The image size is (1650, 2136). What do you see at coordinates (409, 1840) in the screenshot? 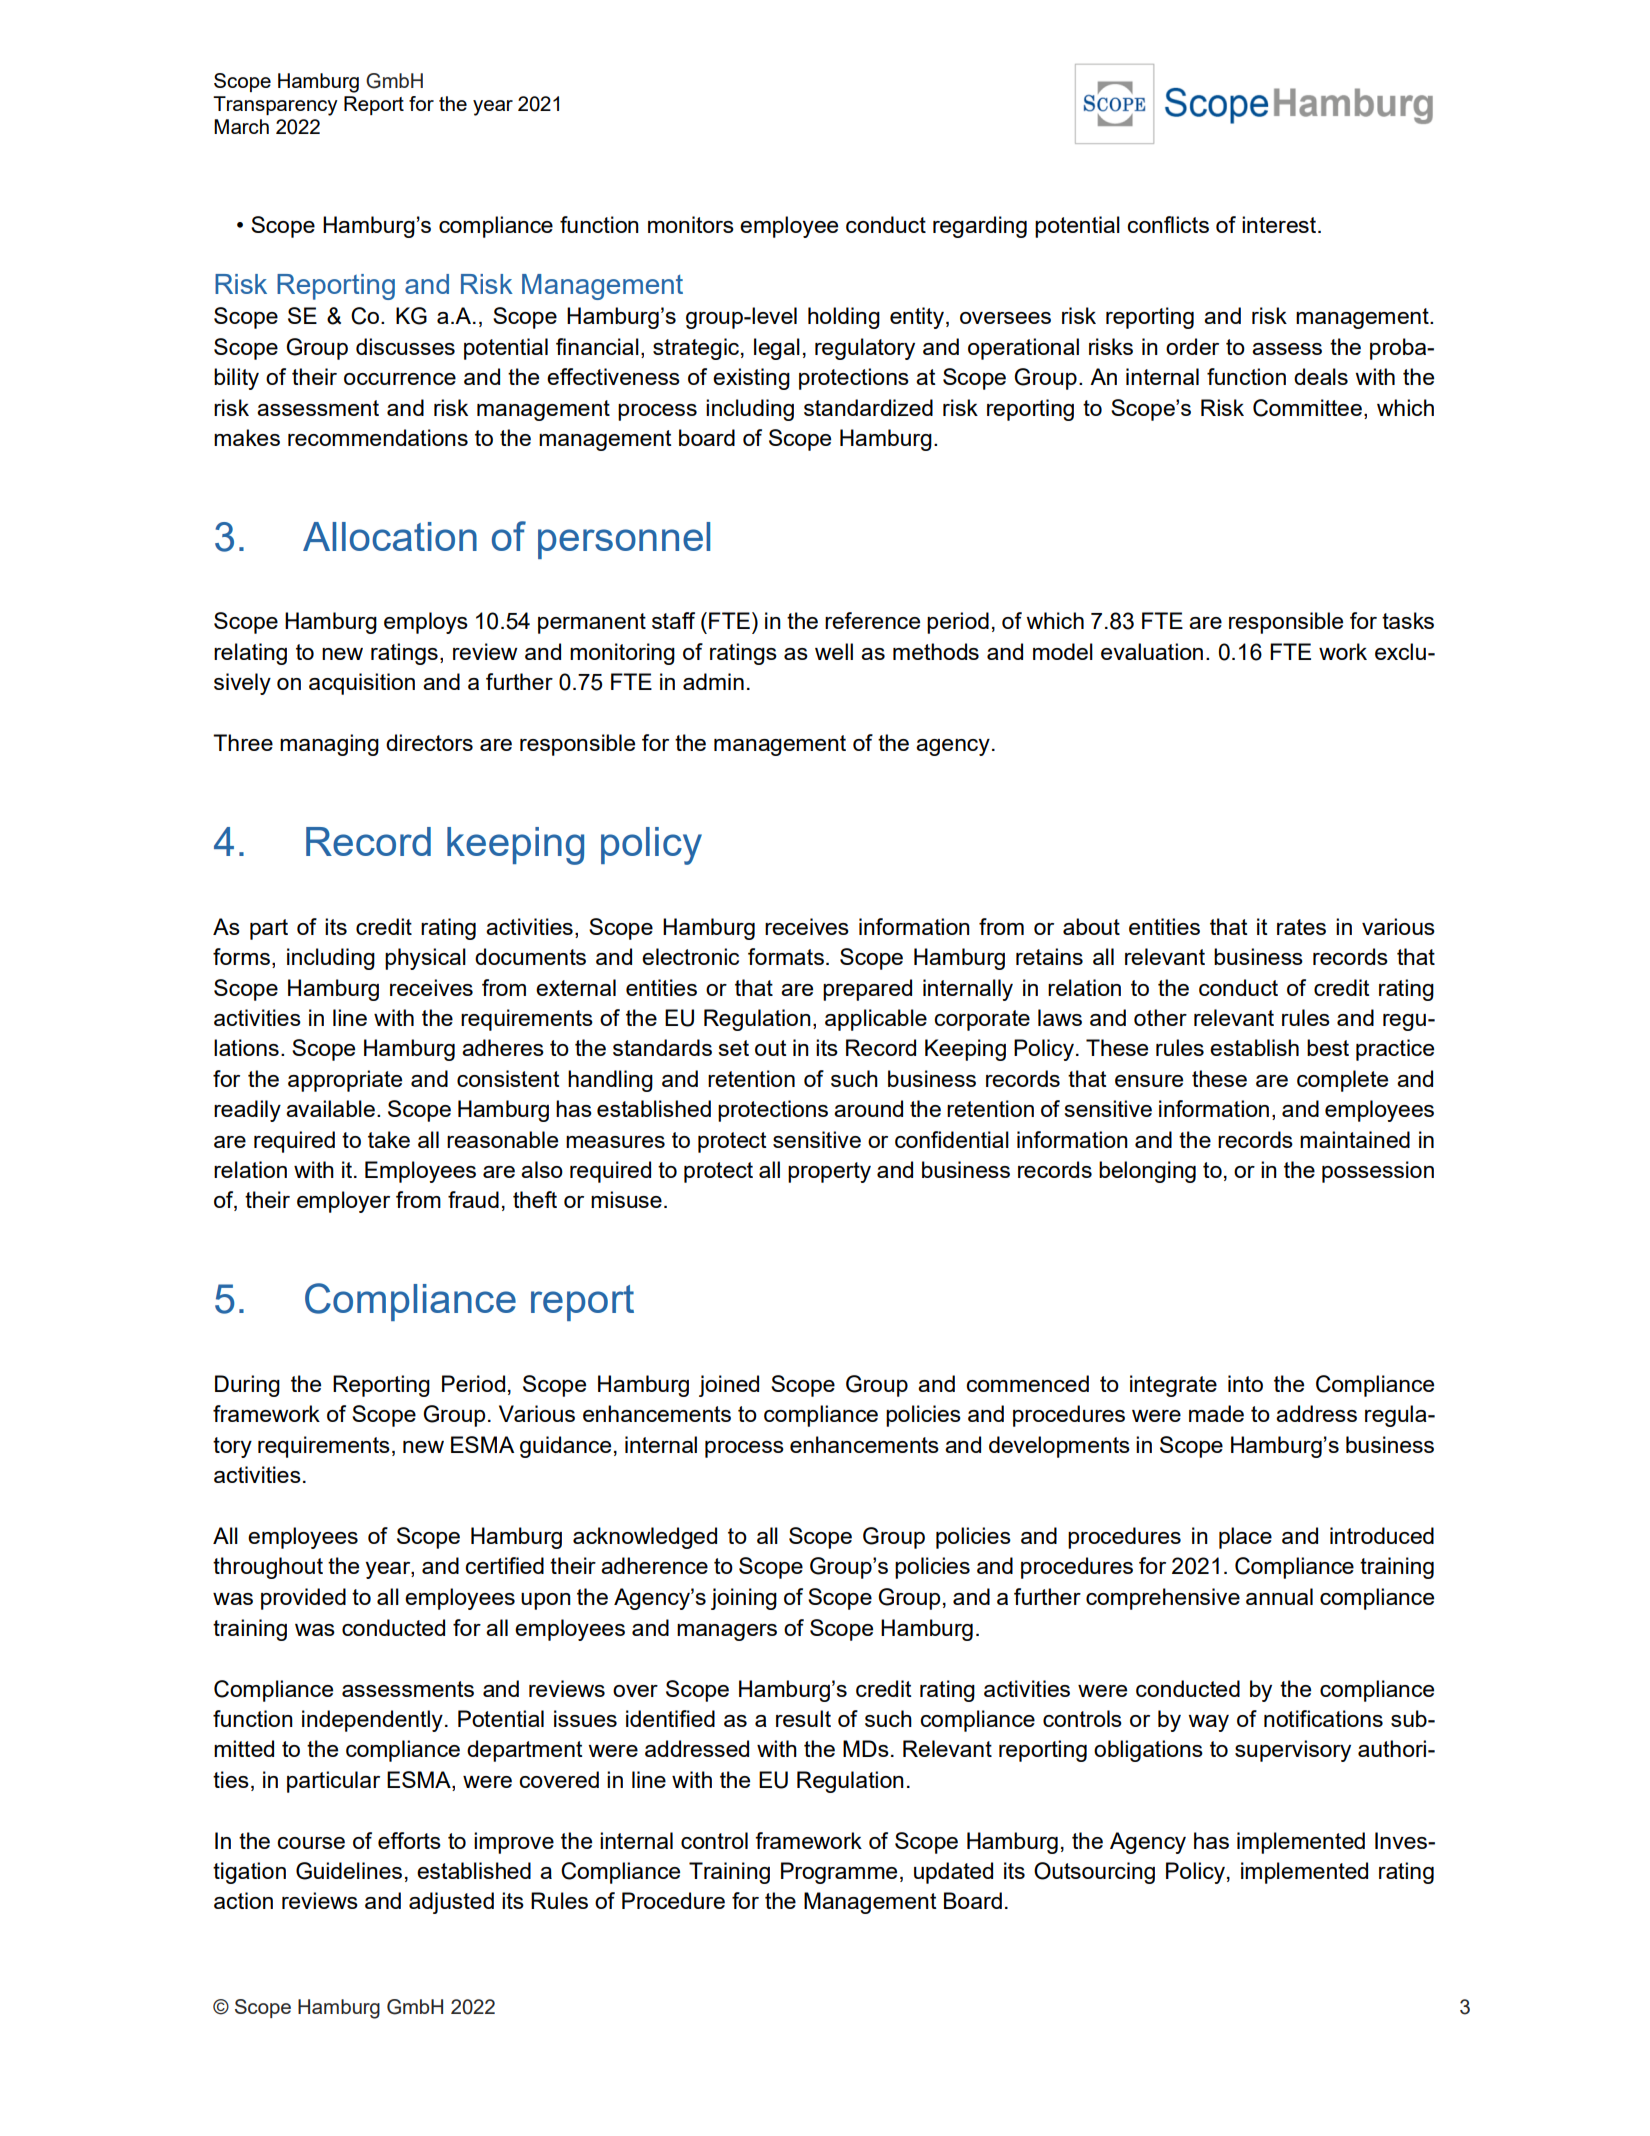
I see `efforts` at bounding box center [409, 1840].
